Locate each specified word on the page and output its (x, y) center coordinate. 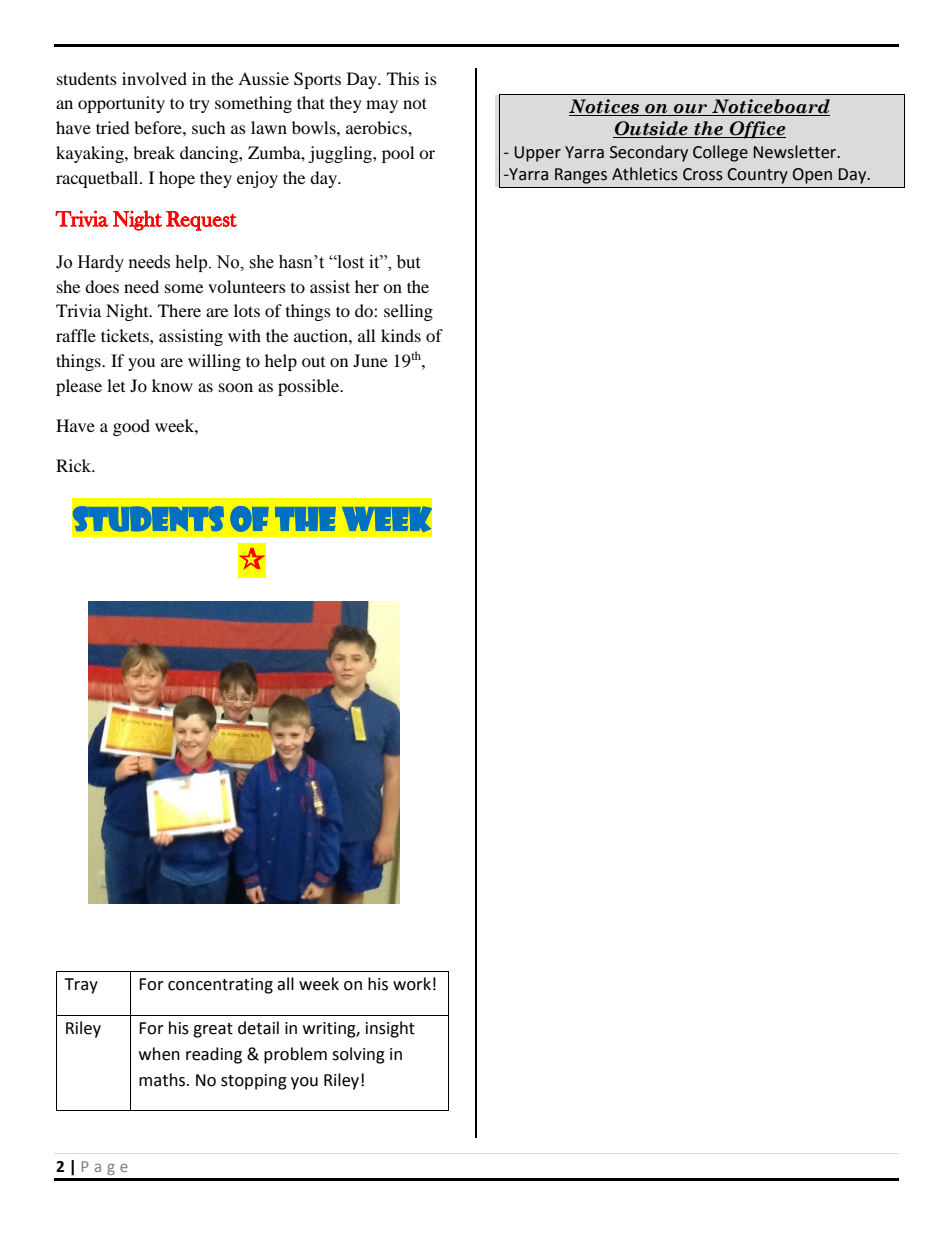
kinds (401, 335)
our (691, 110)
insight (390, 1029)
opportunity (121, 104)
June (370, 360)
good (131, 427)
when (159, 1054)
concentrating (220, 986)
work (412, 984)
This (403, 78)
